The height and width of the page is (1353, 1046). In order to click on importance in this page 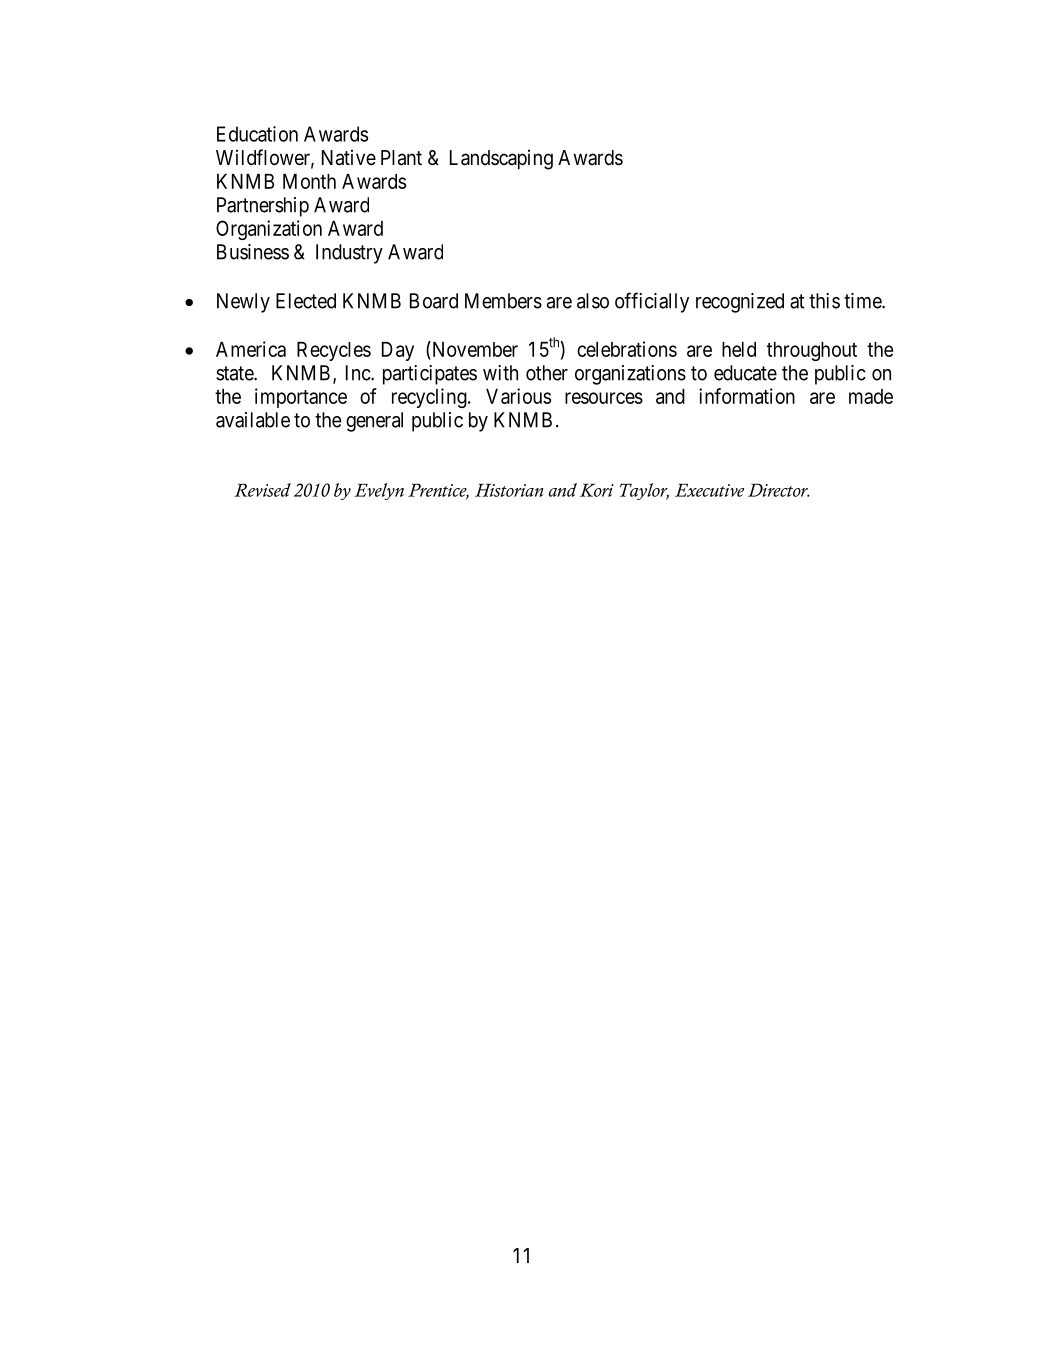, I will do `click(301, 398)`.
